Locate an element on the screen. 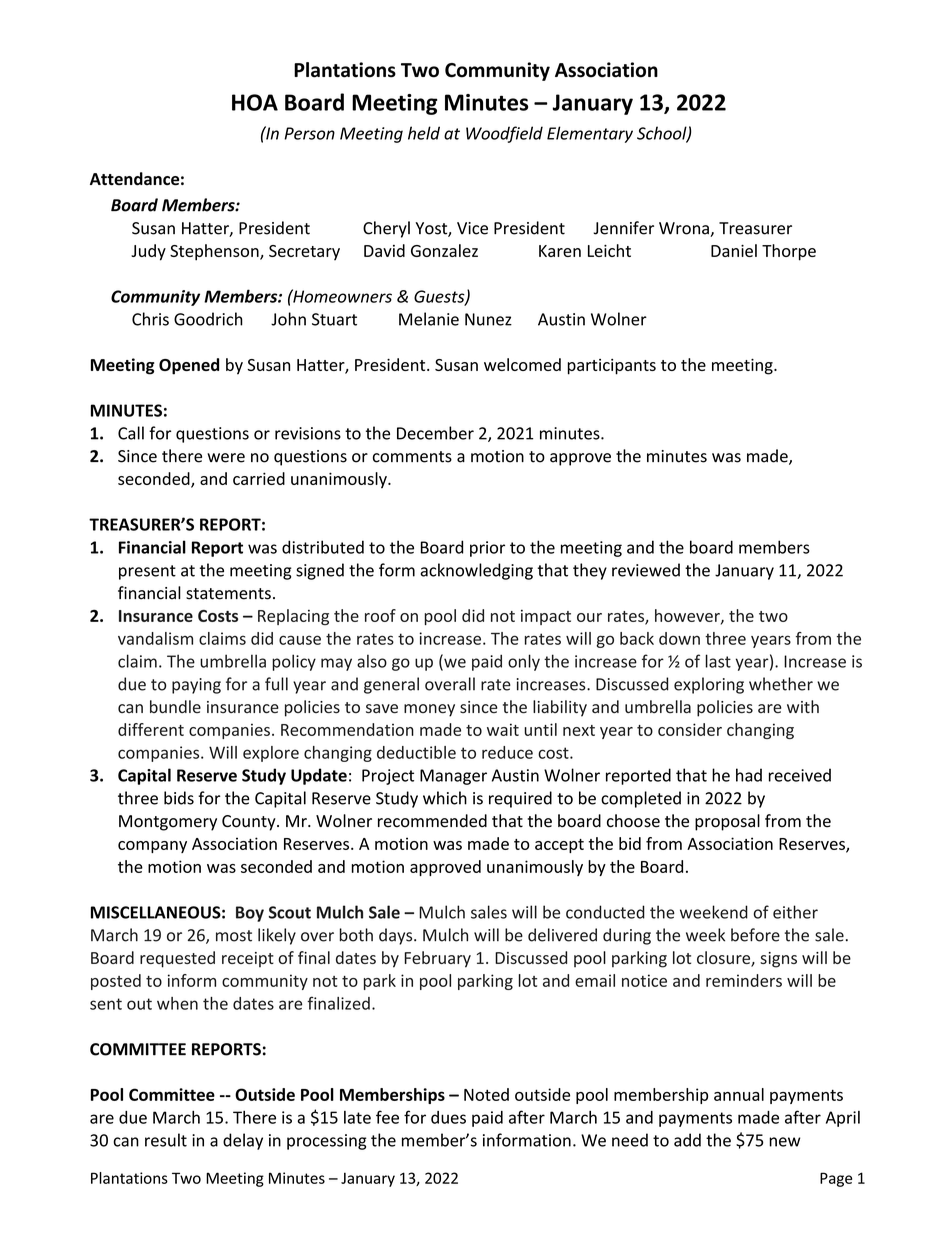 This screenshot has height=1233, width=952. last is located at coordinates (718, 661).
